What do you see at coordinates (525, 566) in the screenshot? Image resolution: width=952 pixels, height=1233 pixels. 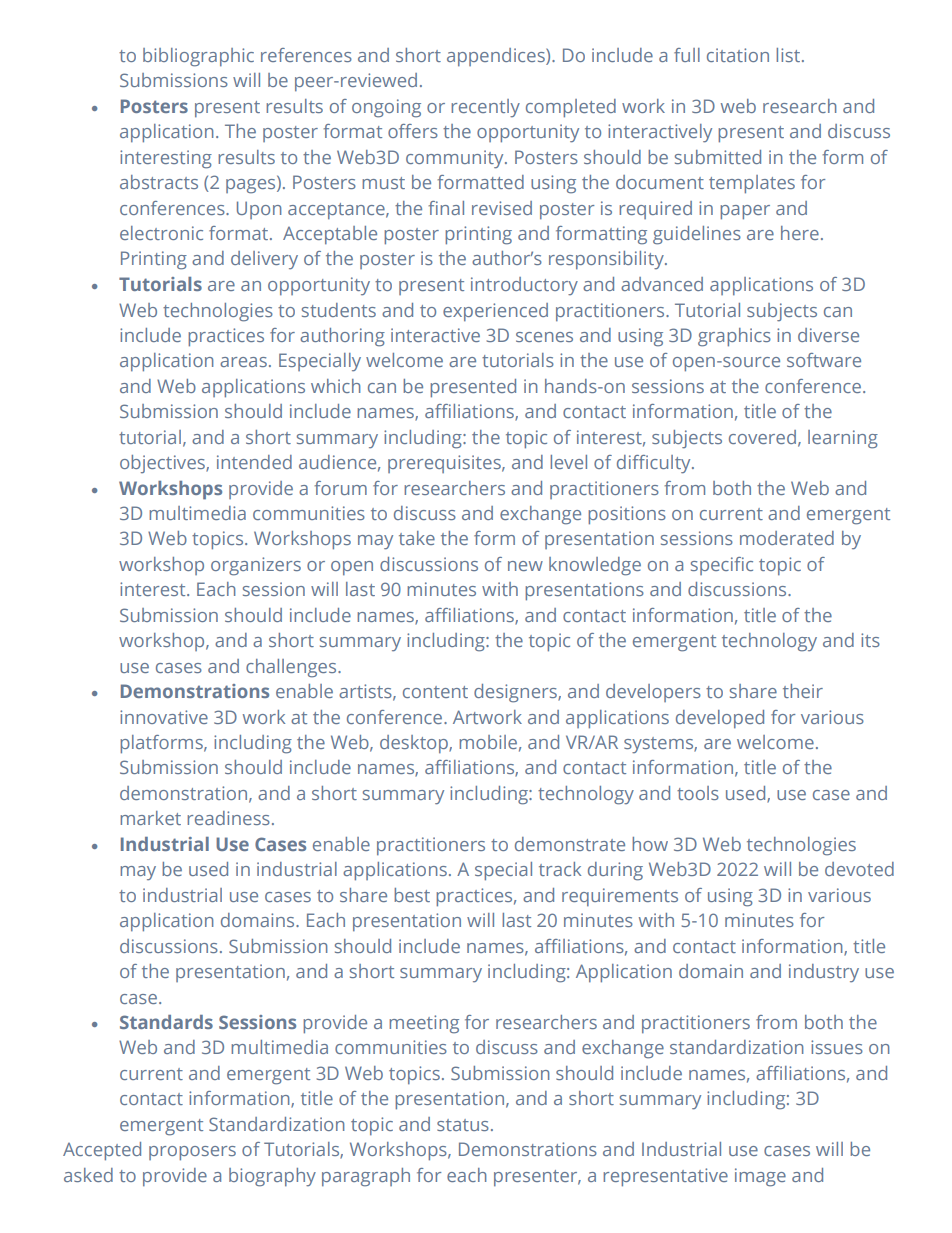 I see `new` at bounding box center [525, 566].
